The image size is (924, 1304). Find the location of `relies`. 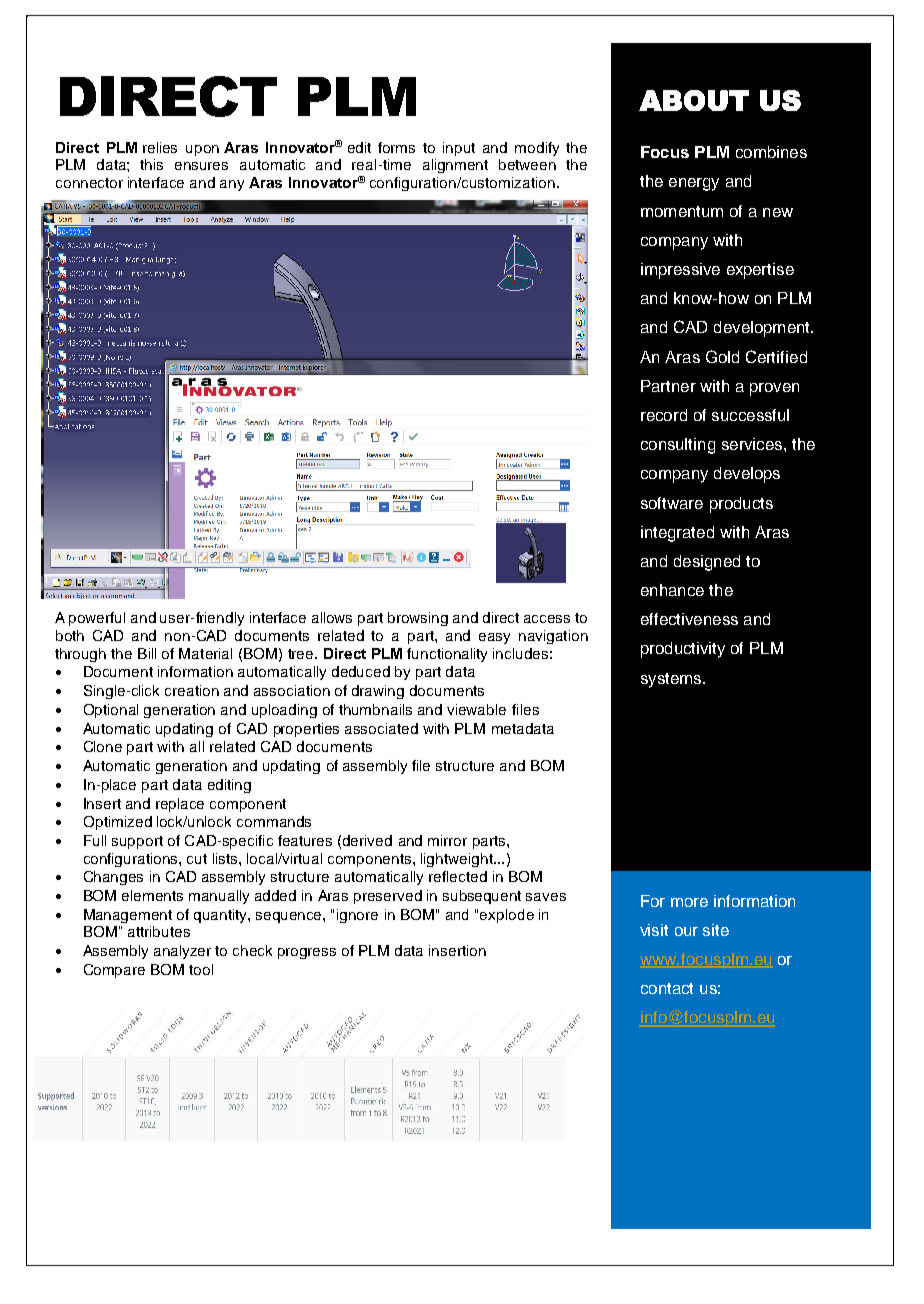

relies is located at coordinates (160, 147).
